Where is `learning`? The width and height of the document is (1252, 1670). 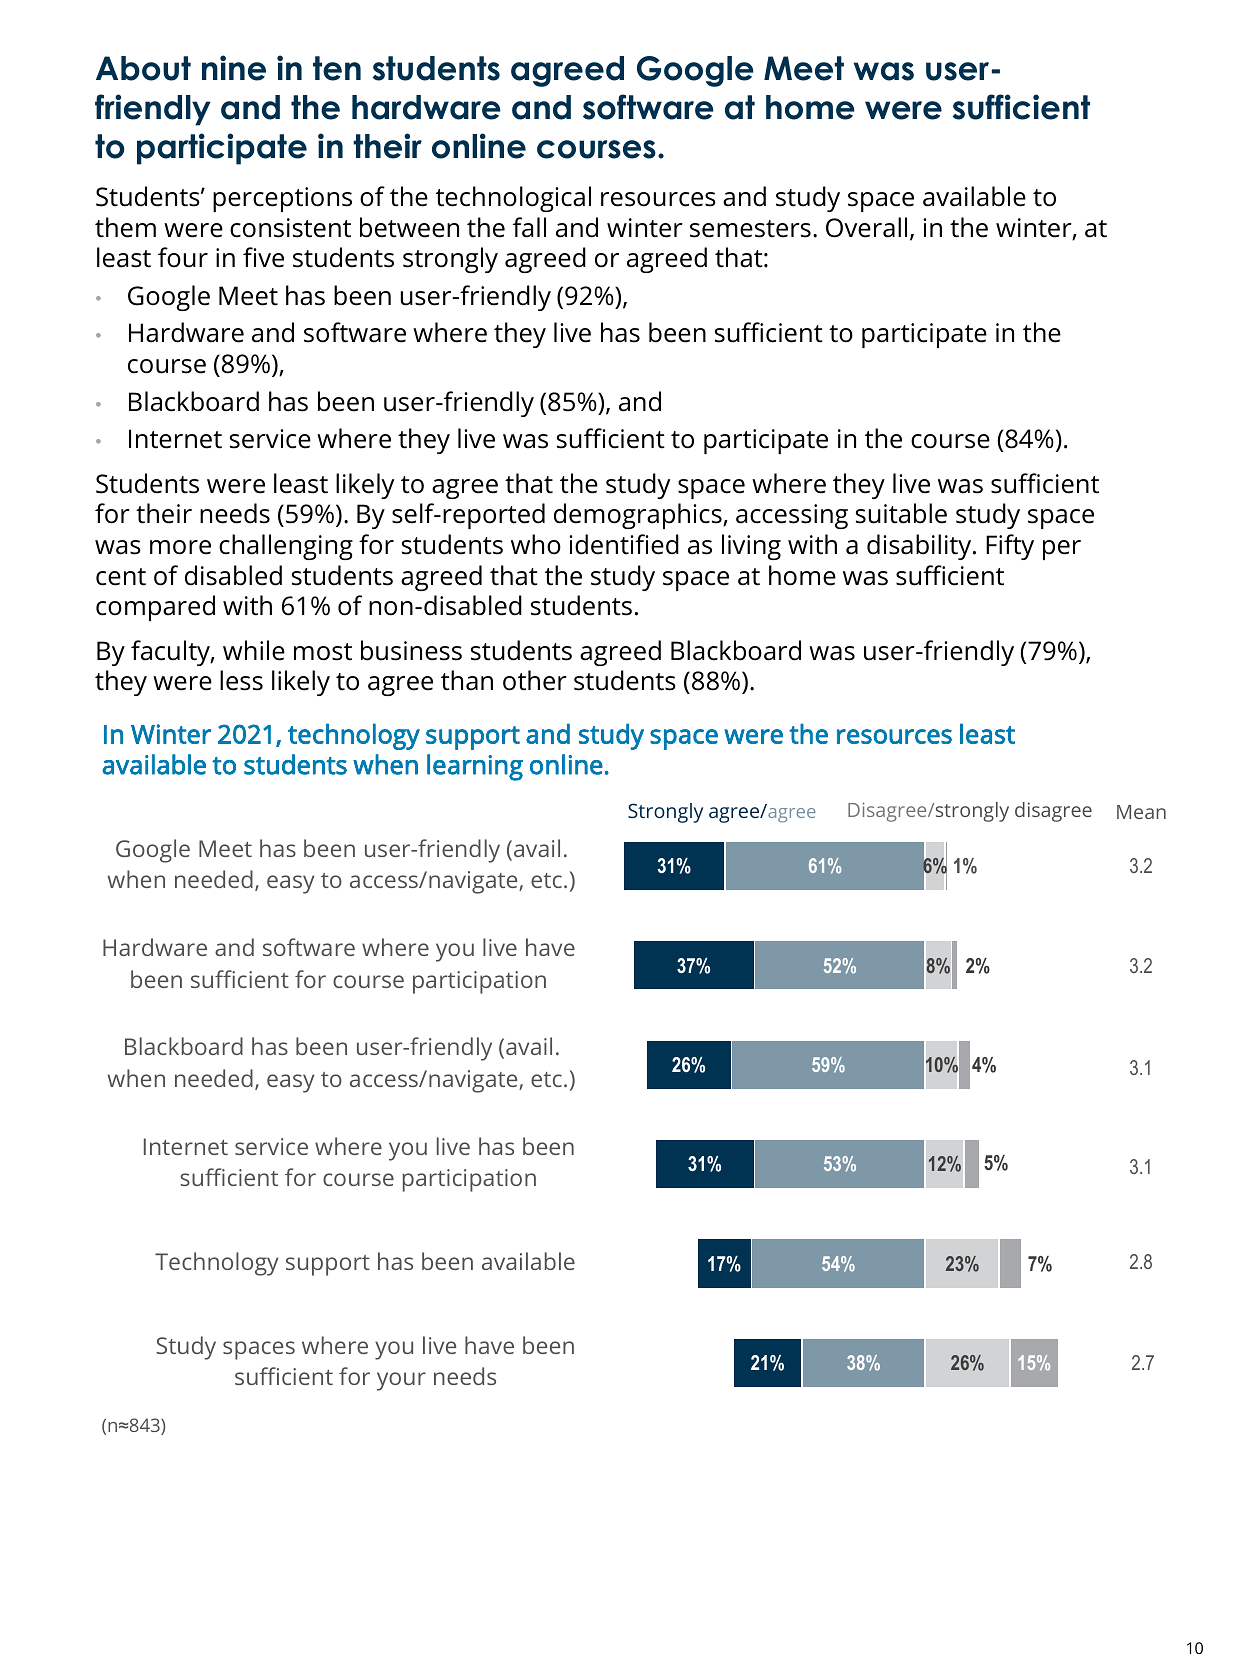
learning is located at coordinates (475, 767).
